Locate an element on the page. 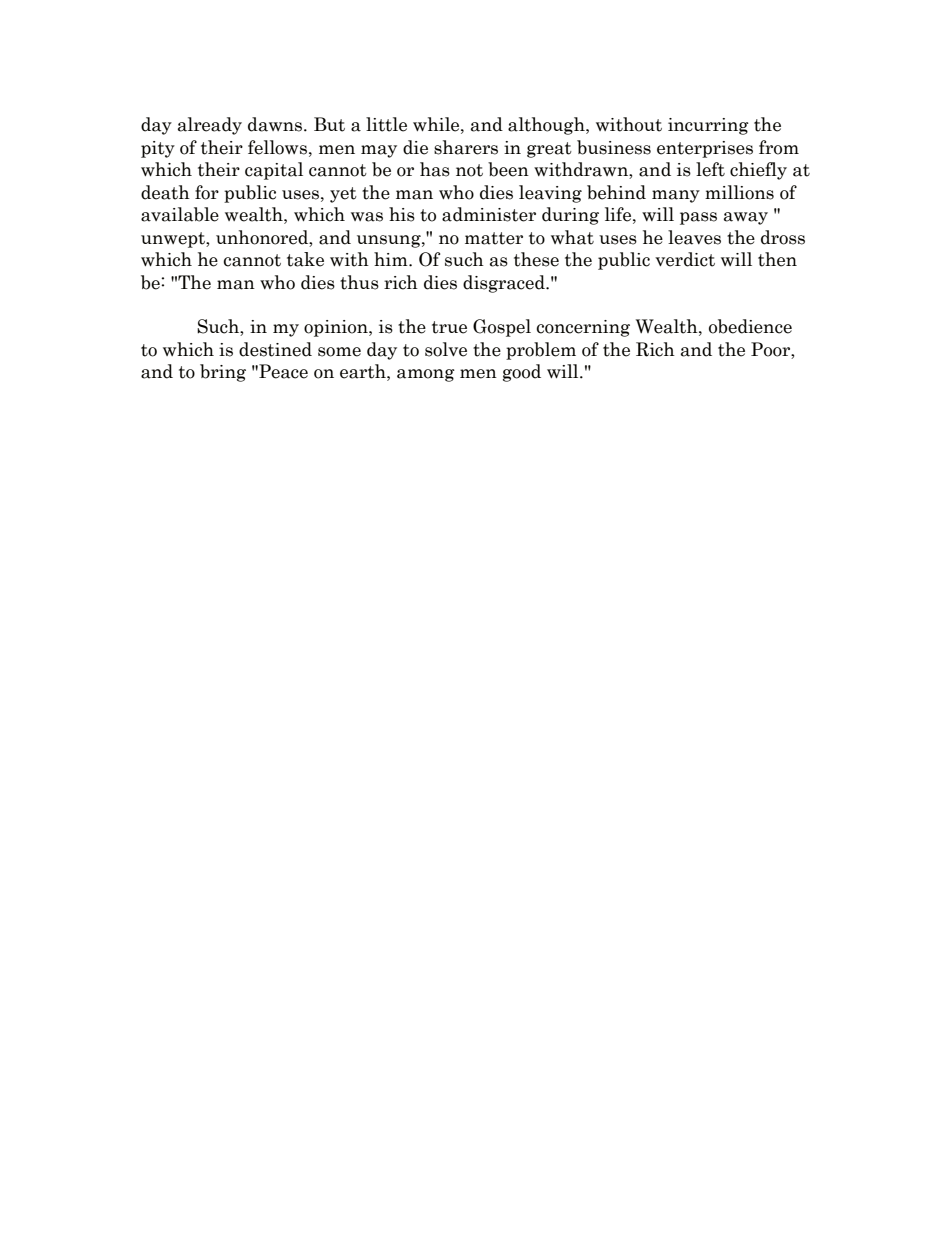  opinion is located at coordinates (337, 328).
